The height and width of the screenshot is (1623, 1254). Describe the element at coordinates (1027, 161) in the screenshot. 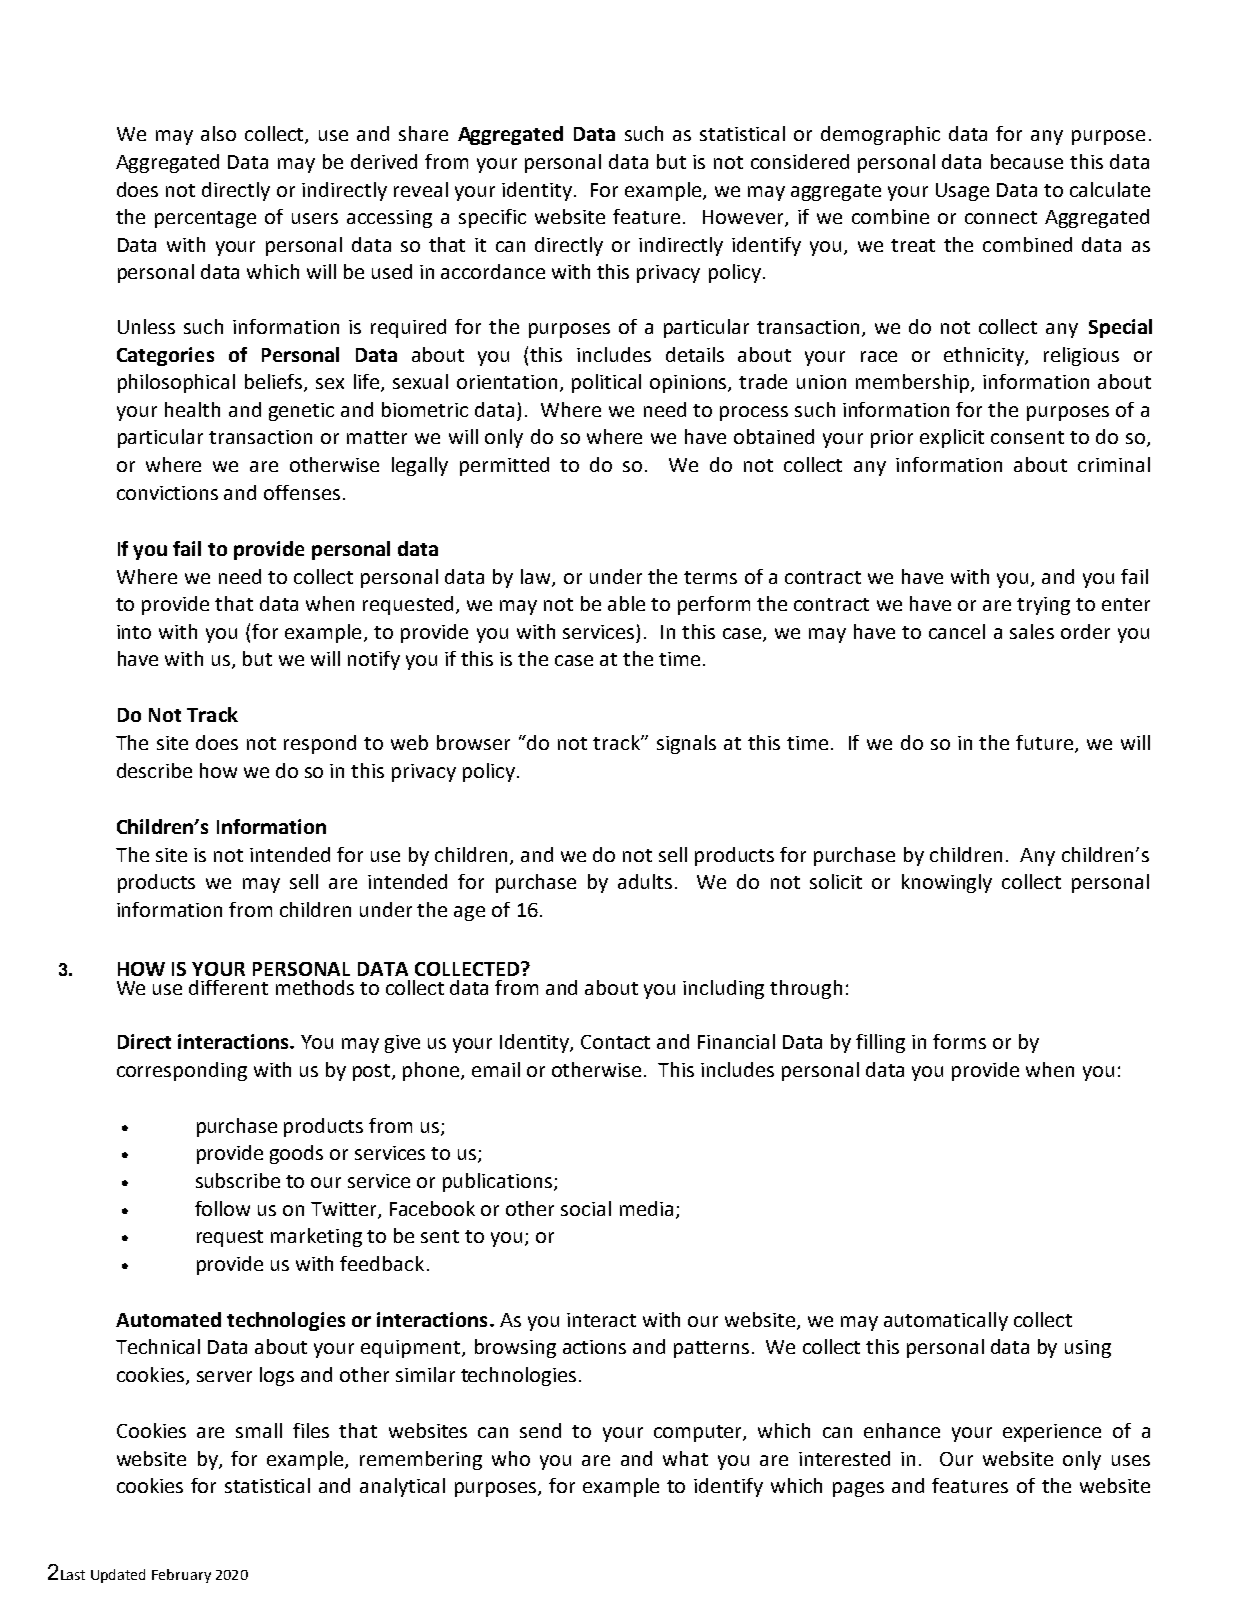

I see `because` at that location.
